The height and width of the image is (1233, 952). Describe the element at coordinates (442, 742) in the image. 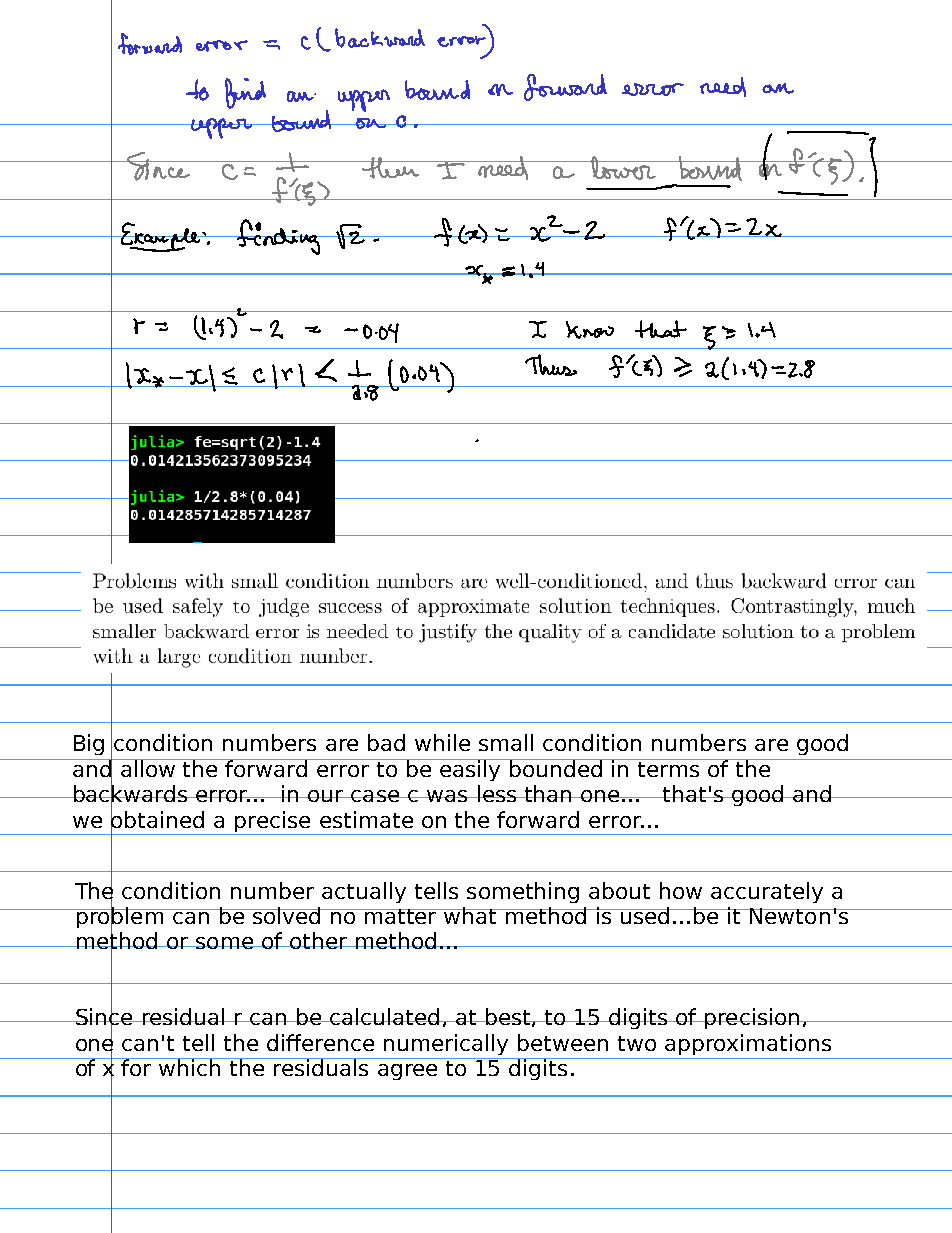

I see `while` at that location.
